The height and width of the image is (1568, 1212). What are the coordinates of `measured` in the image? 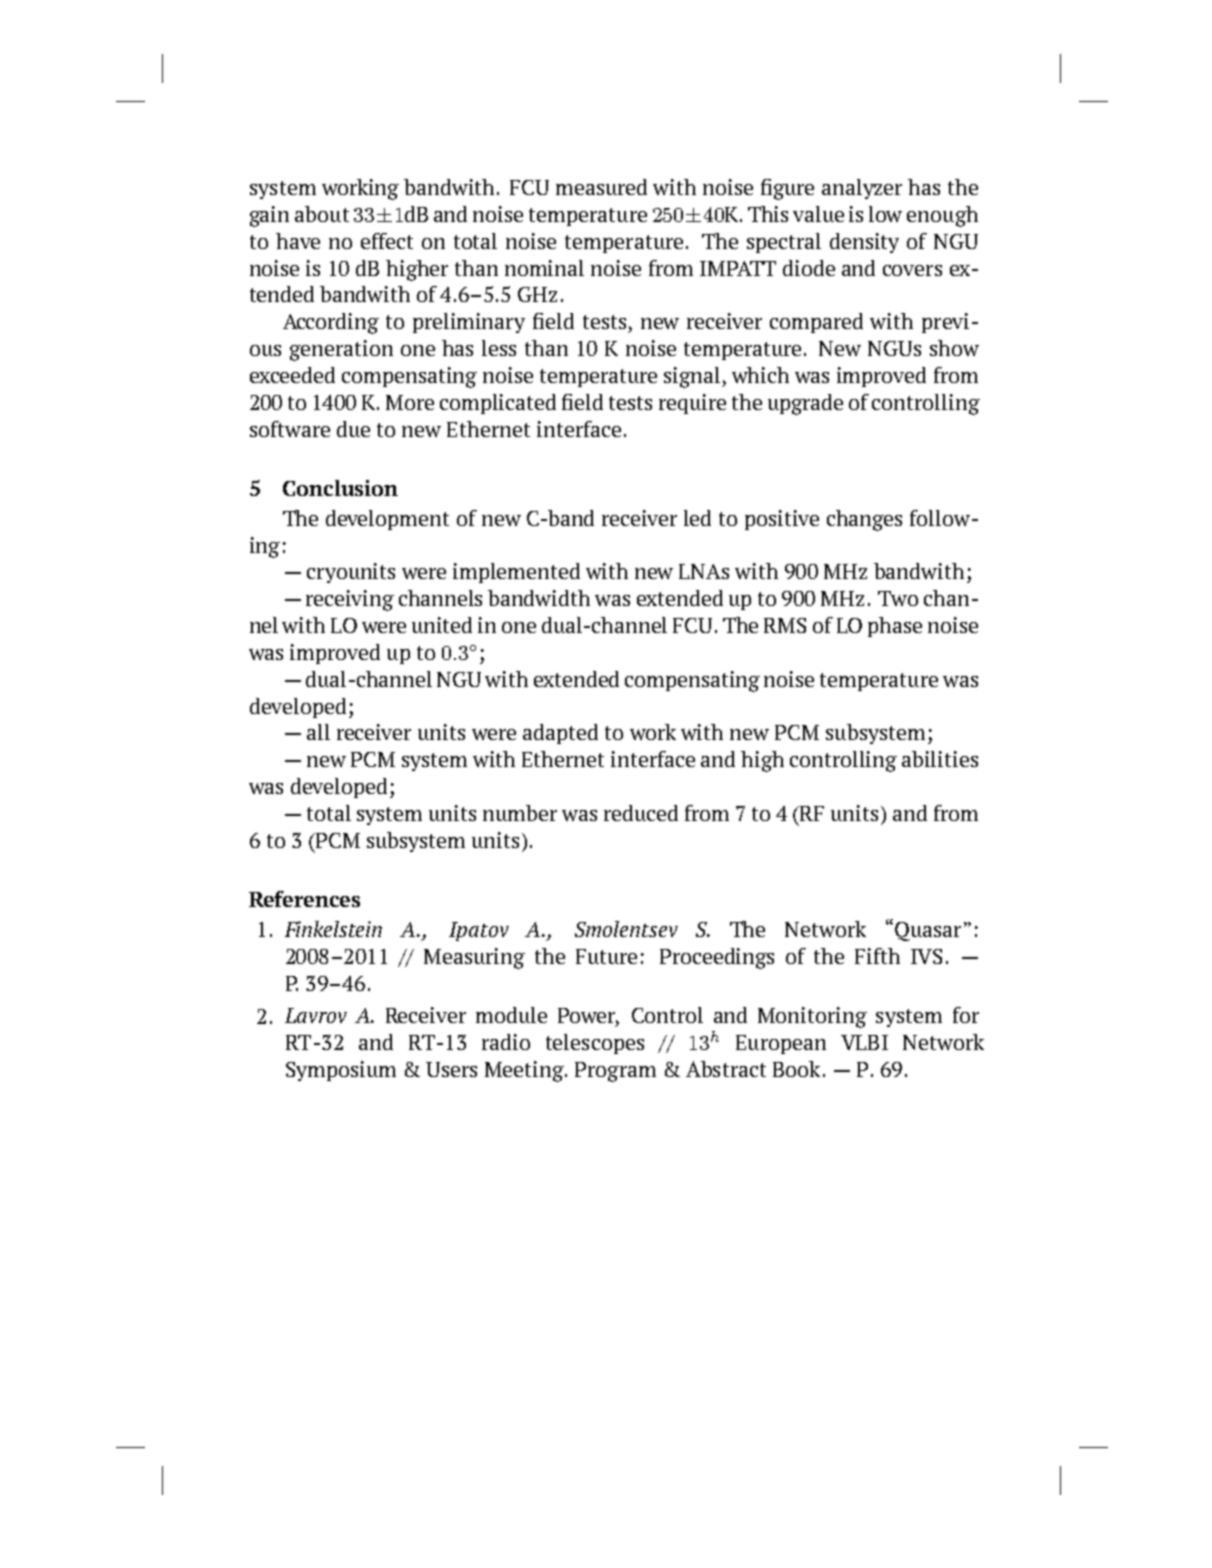 It's located at (601, 187).
